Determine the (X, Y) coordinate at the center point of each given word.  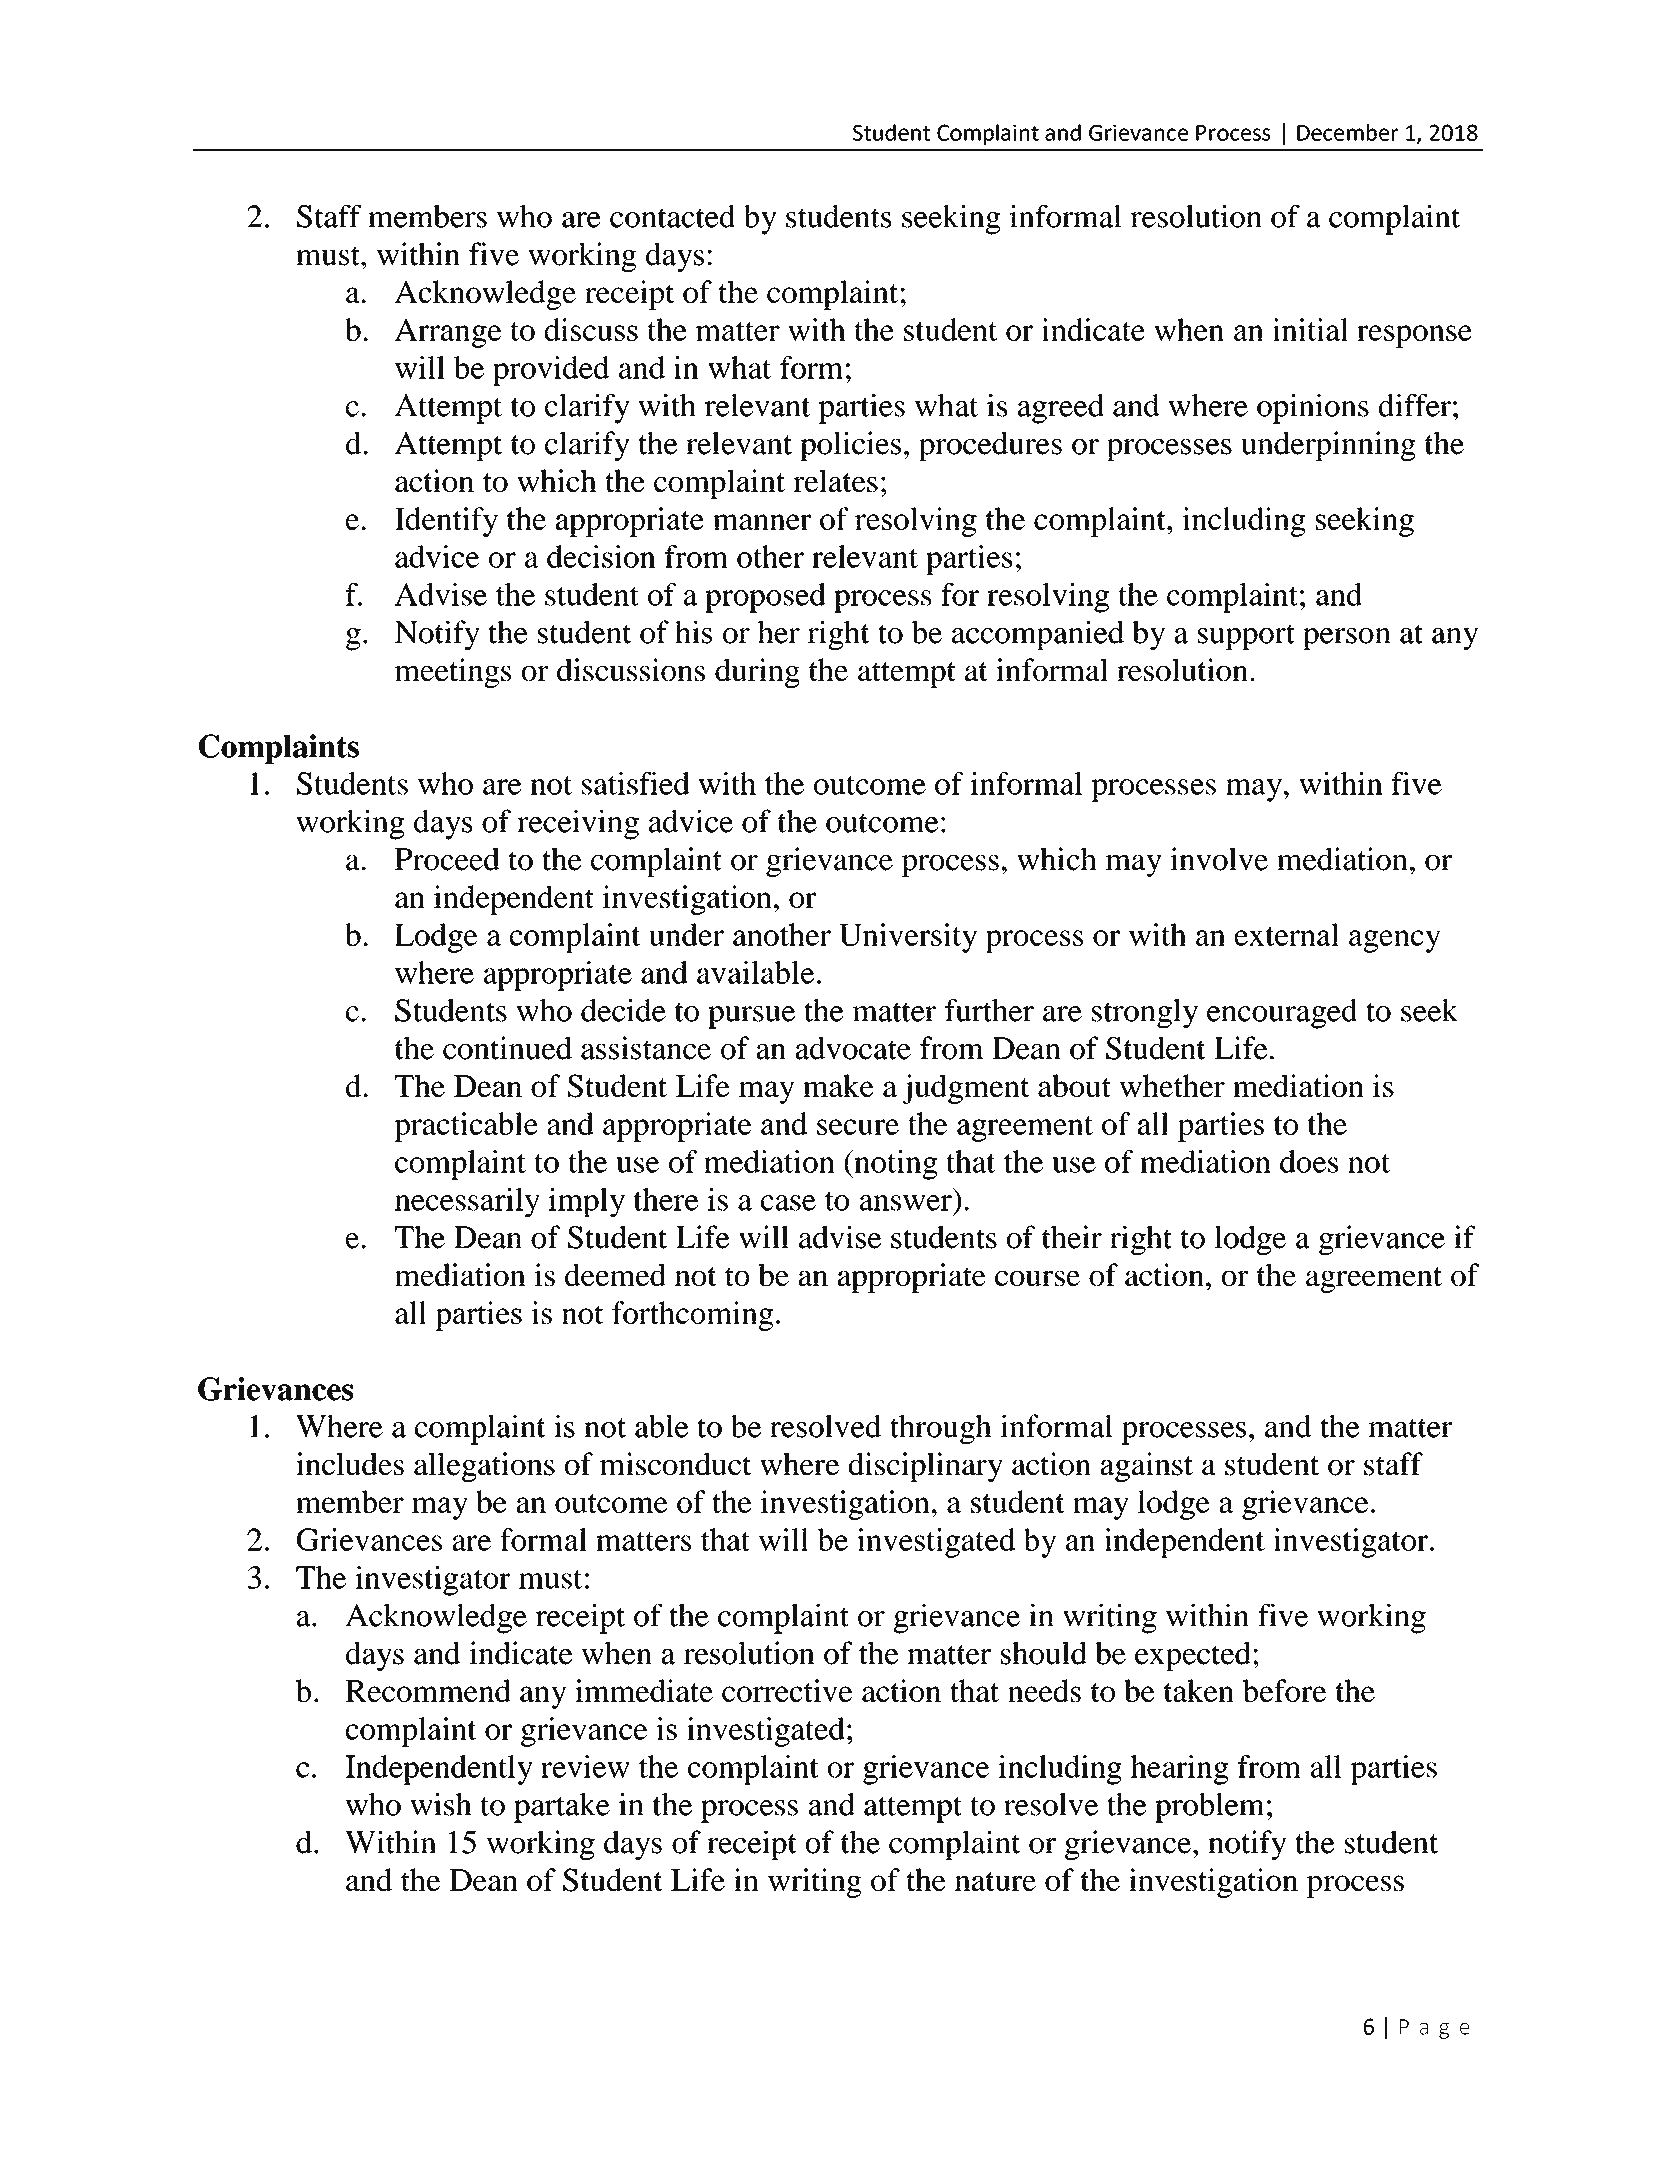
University (908, 938)
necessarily (467, 1202)
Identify (446, 522)
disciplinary (926, 1467)
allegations (484, 1467)
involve (1219, 859)
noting (894, 1165)
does (1309, 1161)
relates (835, 480)
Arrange (448, 333)
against (1147, 1467)
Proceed (447, 859)
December (1347, 132)
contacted (672, 216)
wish (441, 1804)
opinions (1313, 409)
